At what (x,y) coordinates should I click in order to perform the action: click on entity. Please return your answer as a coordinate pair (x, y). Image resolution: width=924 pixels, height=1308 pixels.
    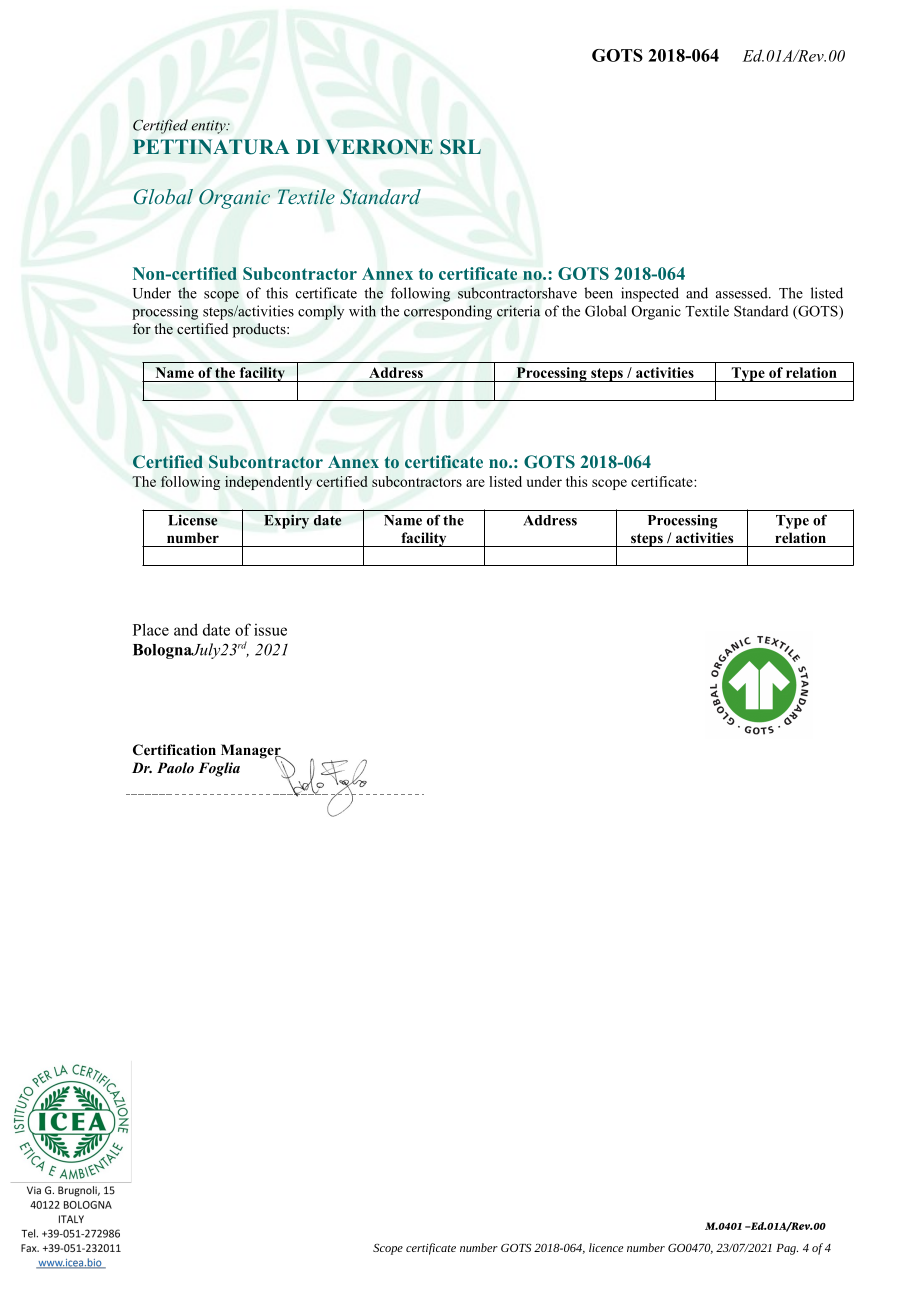
    Looking at the image, I should click on (209, 127).
